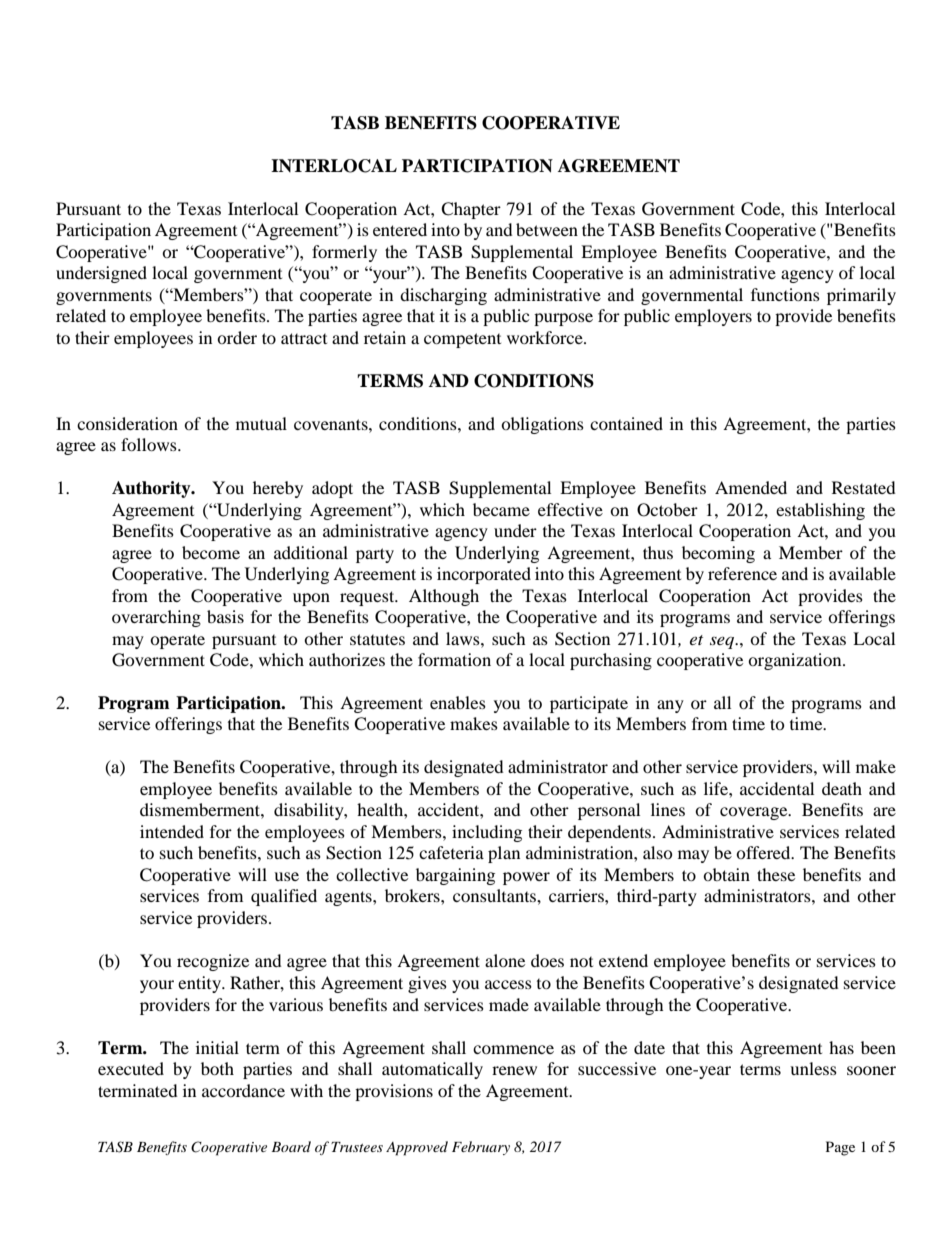  Describe the element at coordinates (755, 813) in the page. I see `coverage` at that location.
